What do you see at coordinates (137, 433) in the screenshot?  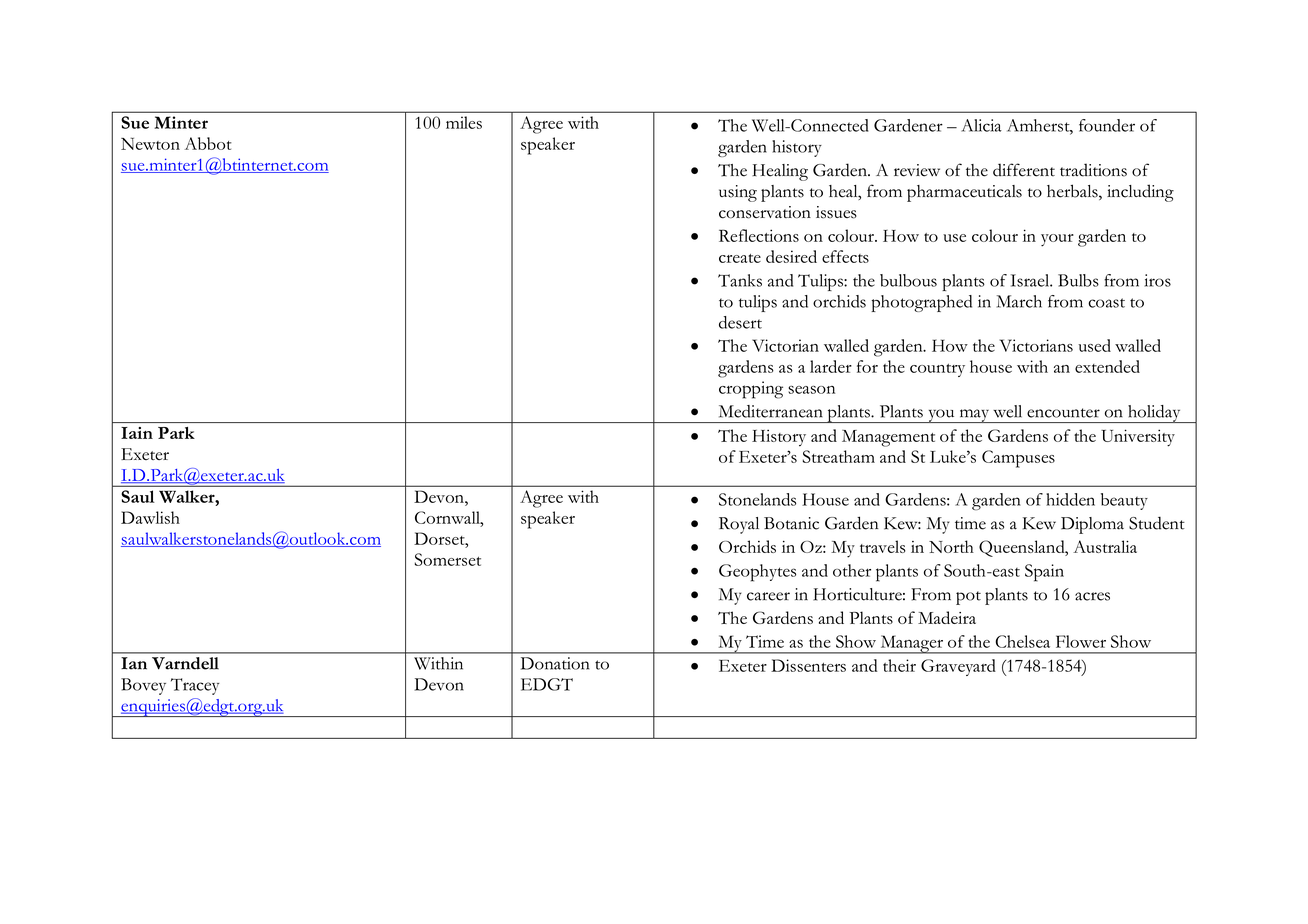 I see `Iain` at bounding box center [137, 433].
